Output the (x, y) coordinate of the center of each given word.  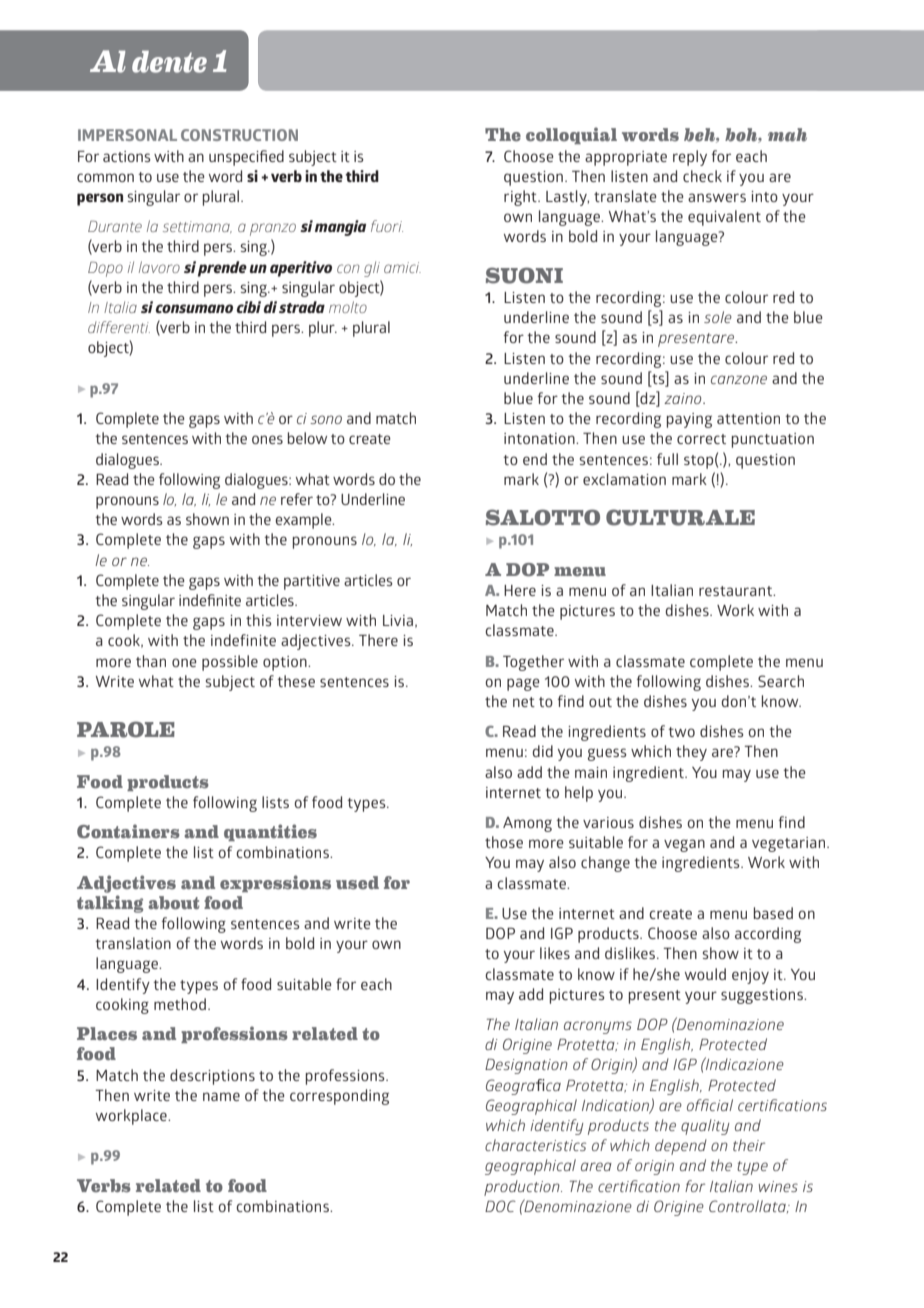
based (773, 913)
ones (267, 439)
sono (326, 419)
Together (533, 663)
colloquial (571, 135)
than (151, 661)
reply (690, 158)
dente (169, 61)
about (173, 903)
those (504, 842)
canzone (739, 379)
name (221, 1096)
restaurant (736, 591)
